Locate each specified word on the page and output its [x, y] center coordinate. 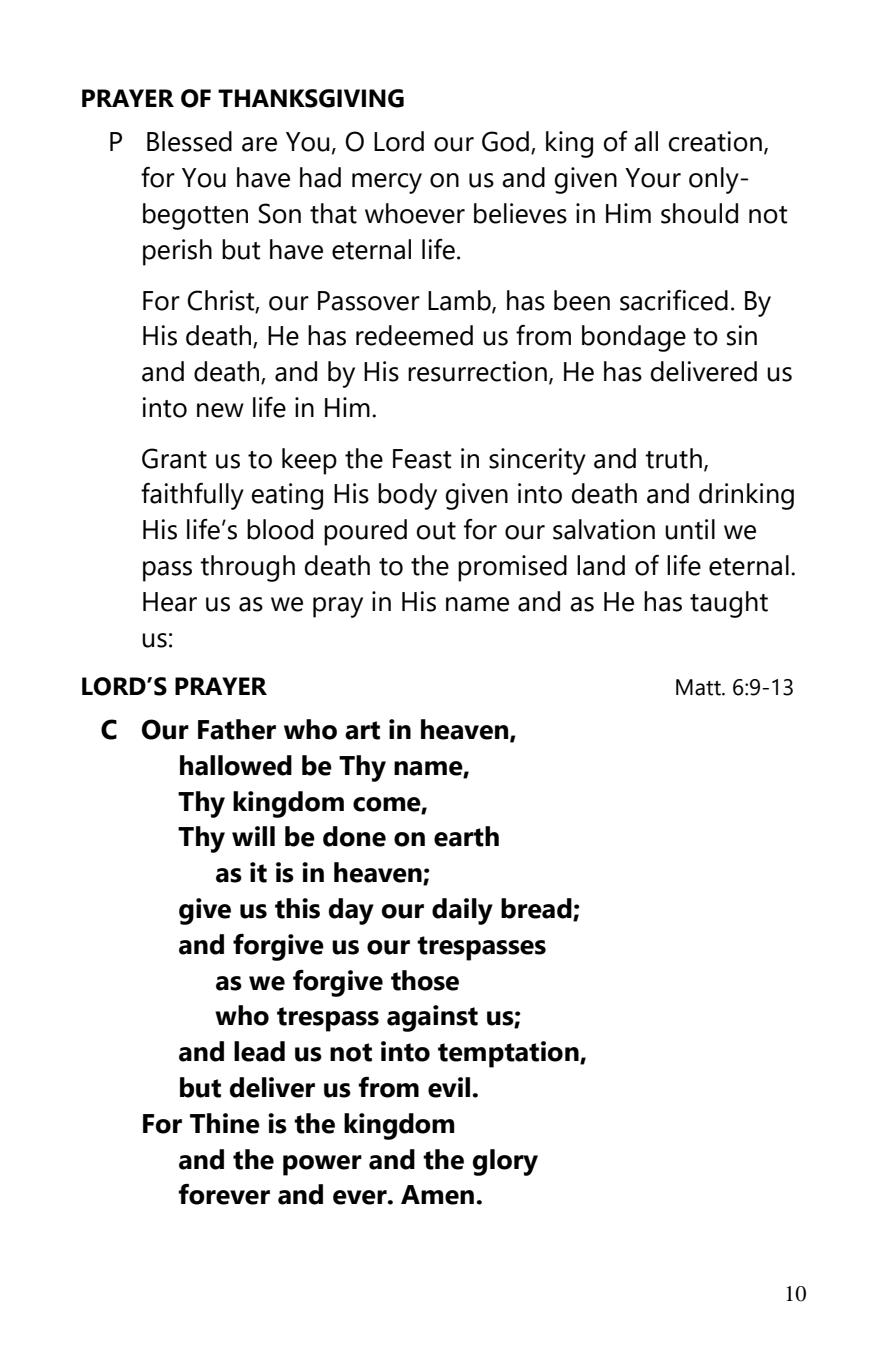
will [253, 836]
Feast [422, 459]
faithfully [192, 496]
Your [653, 178]
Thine [225, 1123]
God [505, 141]
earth [466, 836]
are [259, 144]
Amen [439, 1195]
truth [673, 458]
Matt [699, 687]
